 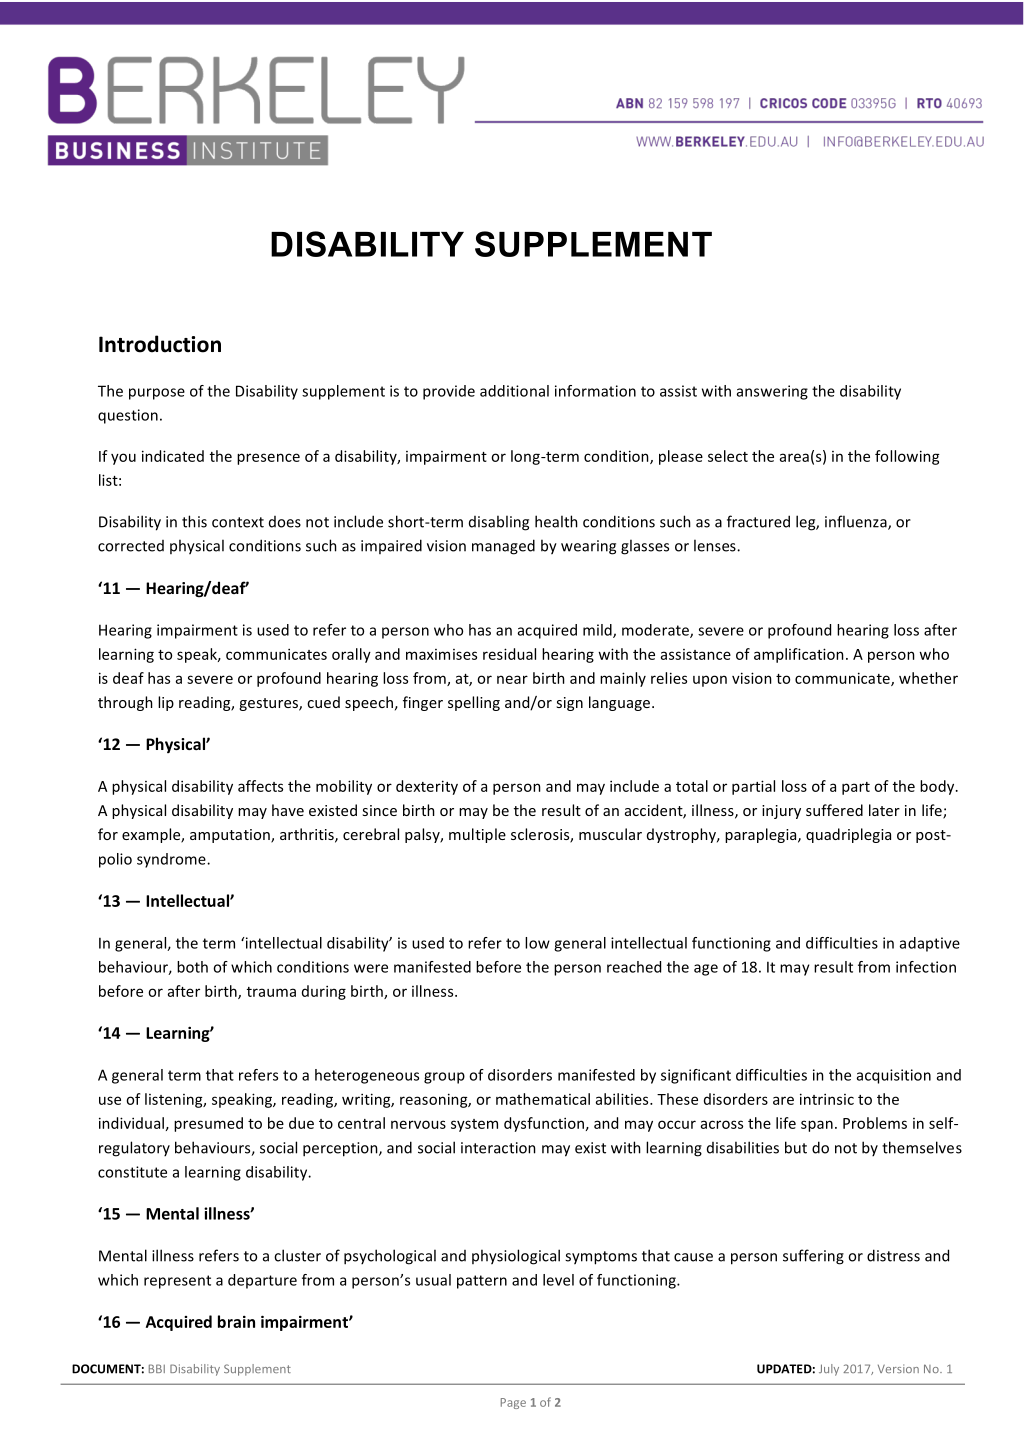 What do you see at coordinates (236, 1321) in the screenshot?
I see `brain` at bounding box center [236, 1321].
